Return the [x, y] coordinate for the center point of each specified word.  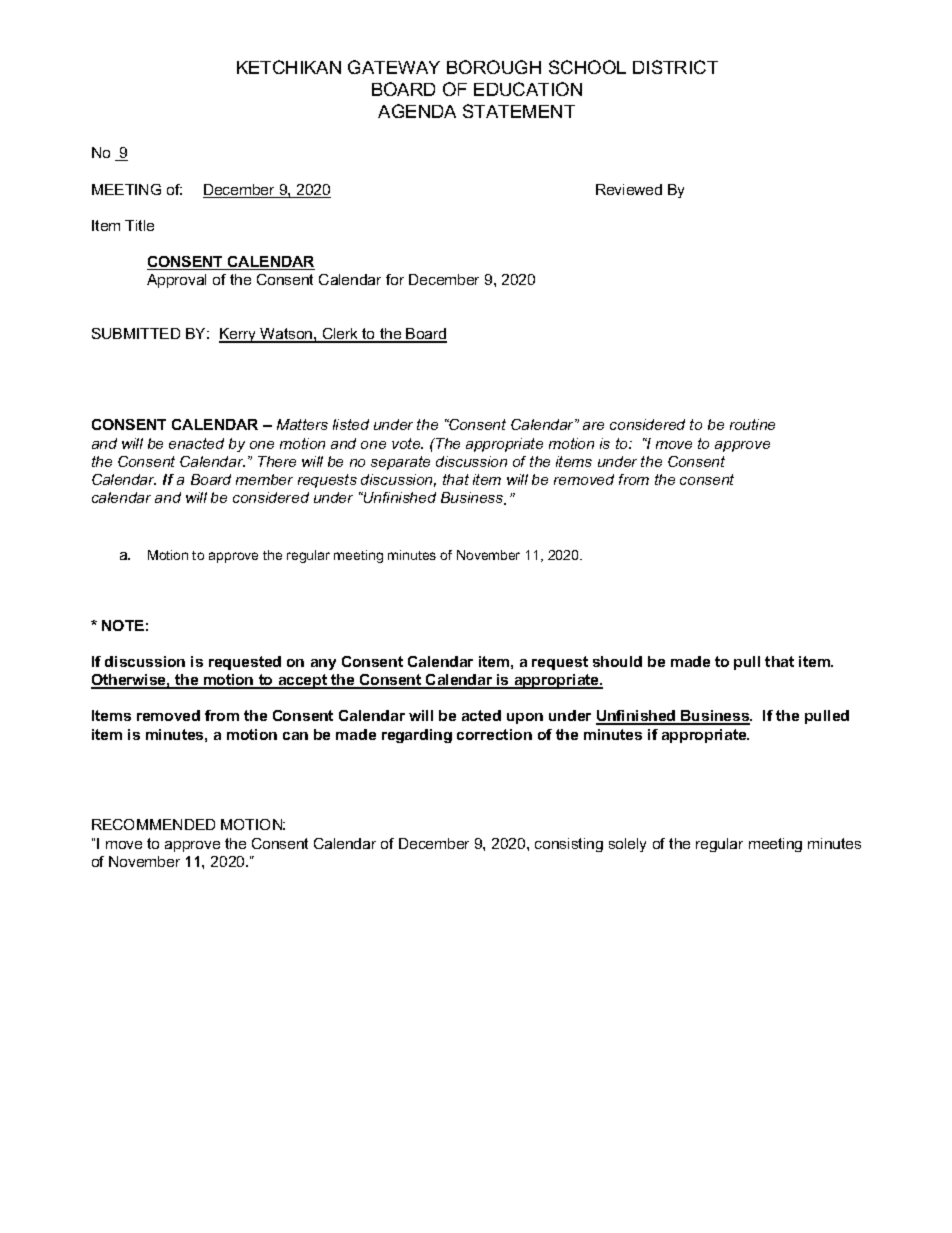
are [593, 426]
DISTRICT [675, 67]
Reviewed [629, 189]
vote [407, 443]
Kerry [239, 335]
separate [400, 463]
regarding [417, 736]
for [395, 279]
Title [139, 225]
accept [303, 681]
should [617, 661]
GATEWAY [394, 67]
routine [752, 424]
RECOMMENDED [153, 824]
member [264, 479]
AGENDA [417, 111]
